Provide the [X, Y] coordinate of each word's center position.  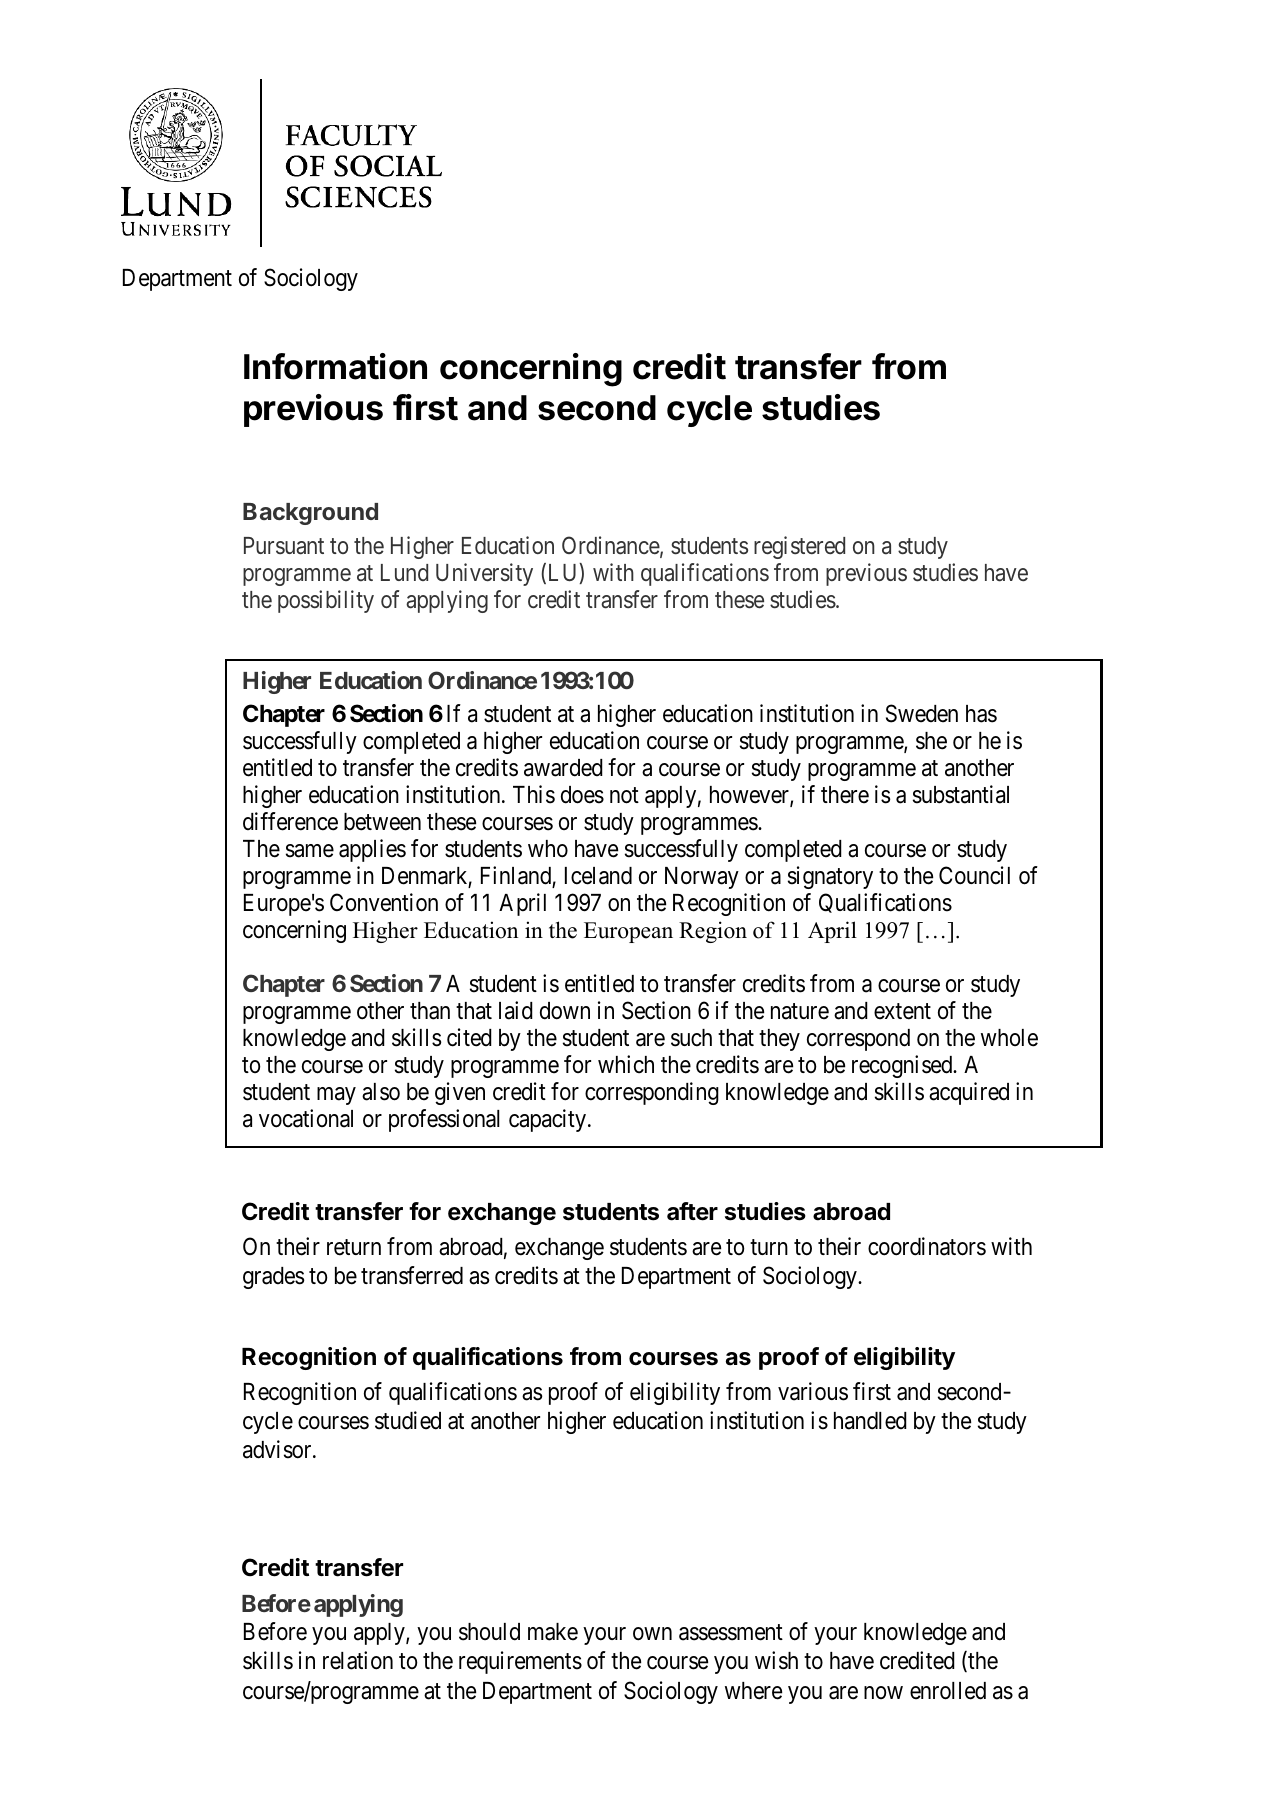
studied [408, 1420]
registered [799, 547]
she [931, 741]
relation [358, 1660]
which [626, 1064]
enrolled [948, 1691]
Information [335, 366]
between [382, 822]
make [553, 1632]
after [692, 1211]
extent [902, 1012]
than [430, 1011]
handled [870, 1421]
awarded [563, 768]
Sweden [922, 713]
